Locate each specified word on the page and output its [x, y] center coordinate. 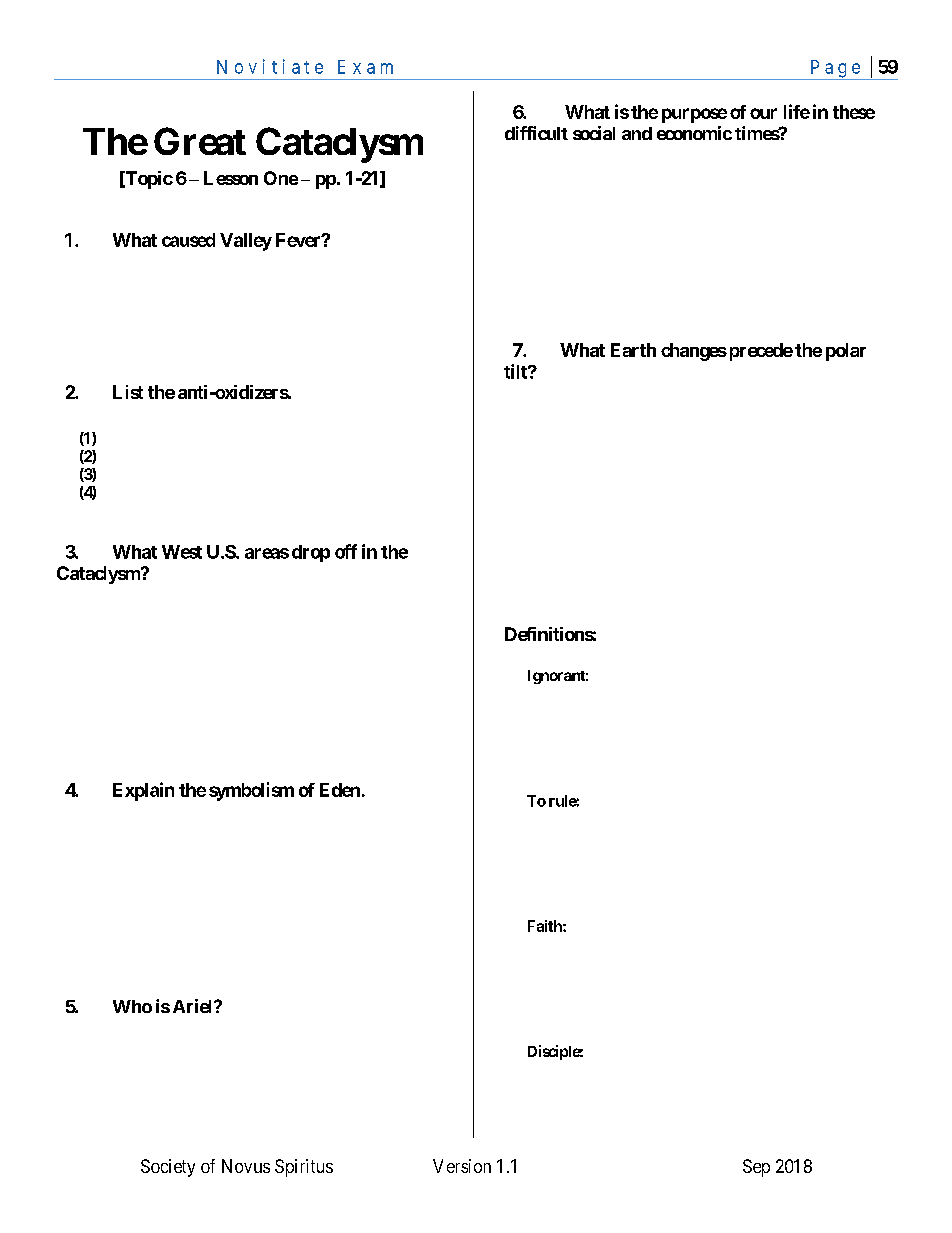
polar [846, 352]
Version [462, 1166]
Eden [340, 790]
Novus [246, 1166]
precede [759, 352]
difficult [536, 133]
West [182, 552]
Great [200, 141]
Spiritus [304, 1168]
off [346, 551]
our [763, 113]
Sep [756, 1168]
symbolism [251, 791]
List [128, 392]
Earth [633, 350]
